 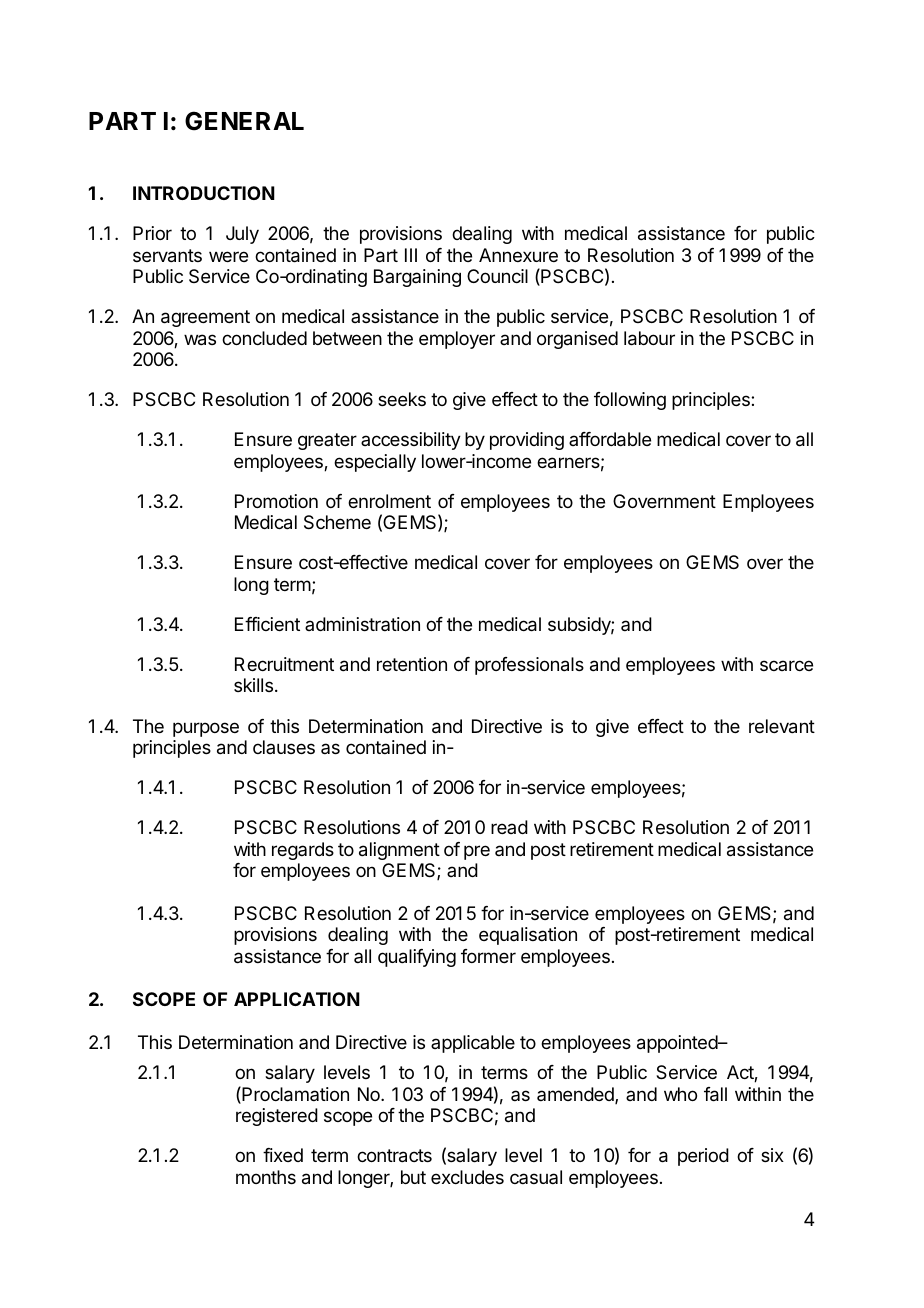 What do you see at coordinates (303, 851) in the screenshot?
I see `regards` at bounding box center [303, 851].
